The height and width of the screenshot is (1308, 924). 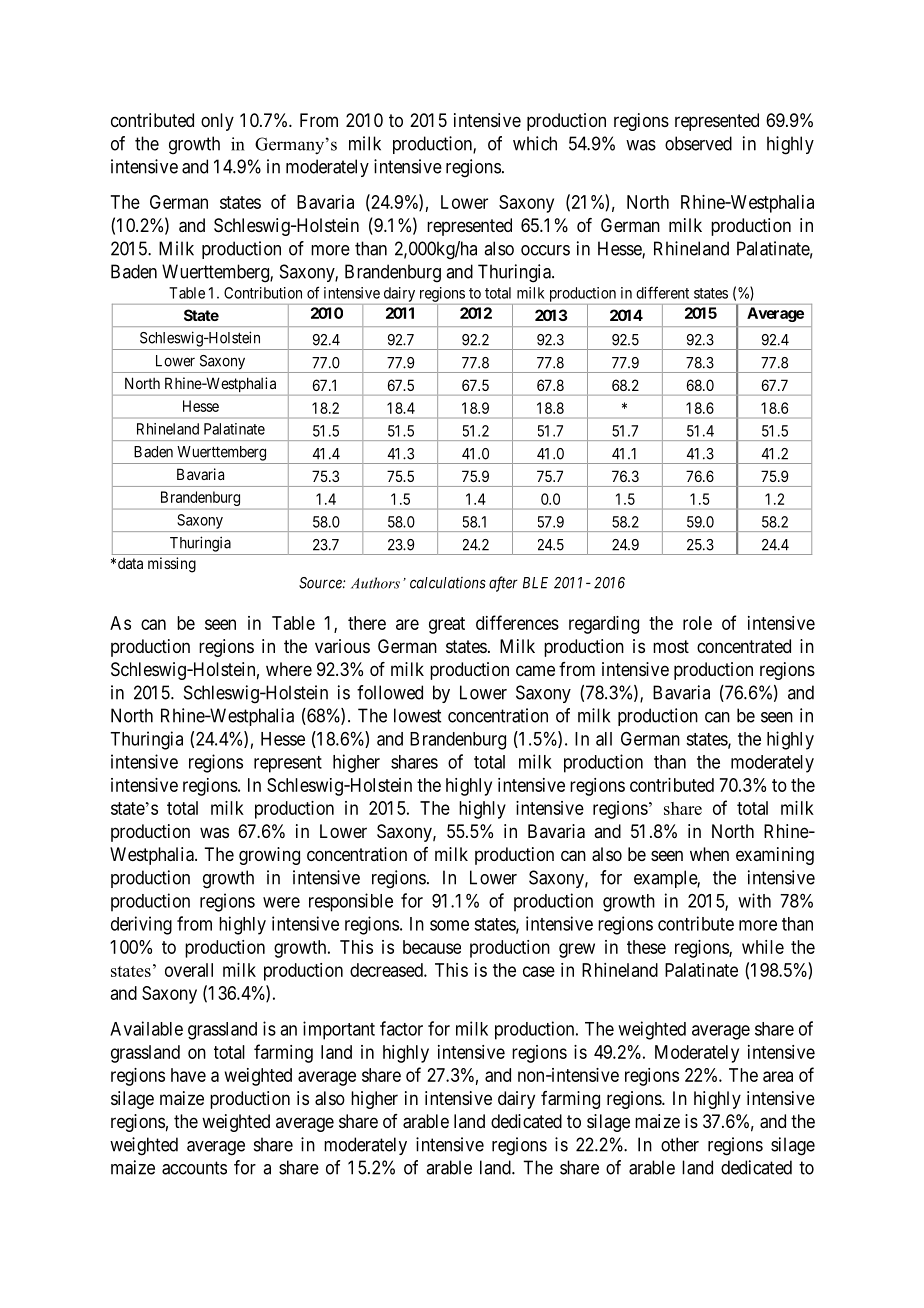 I want to click on role, so click(x=697, y=623).
